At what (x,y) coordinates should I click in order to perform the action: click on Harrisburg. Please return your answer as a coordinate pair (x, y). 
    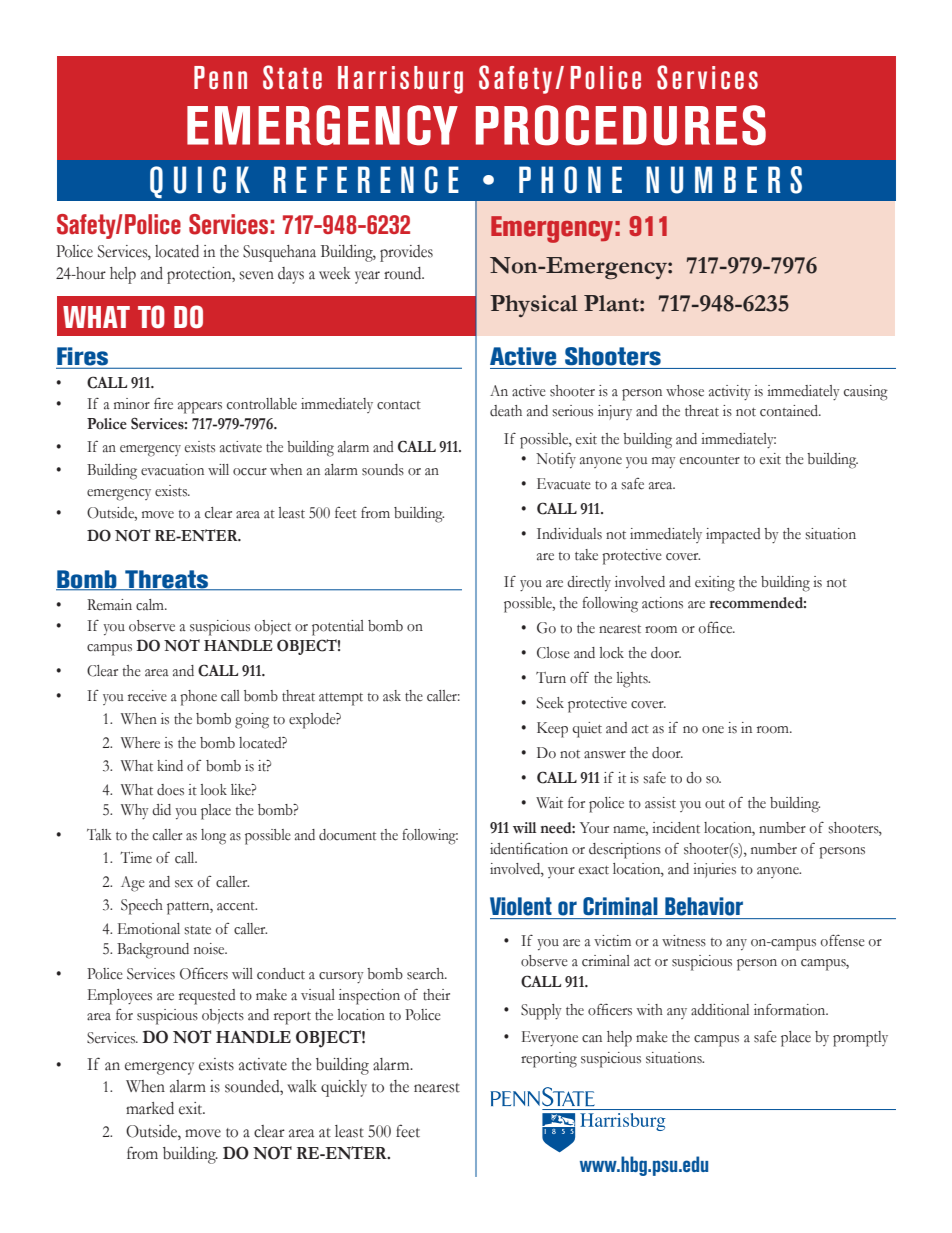
    Looking at the image, I should click on (400, 80).
